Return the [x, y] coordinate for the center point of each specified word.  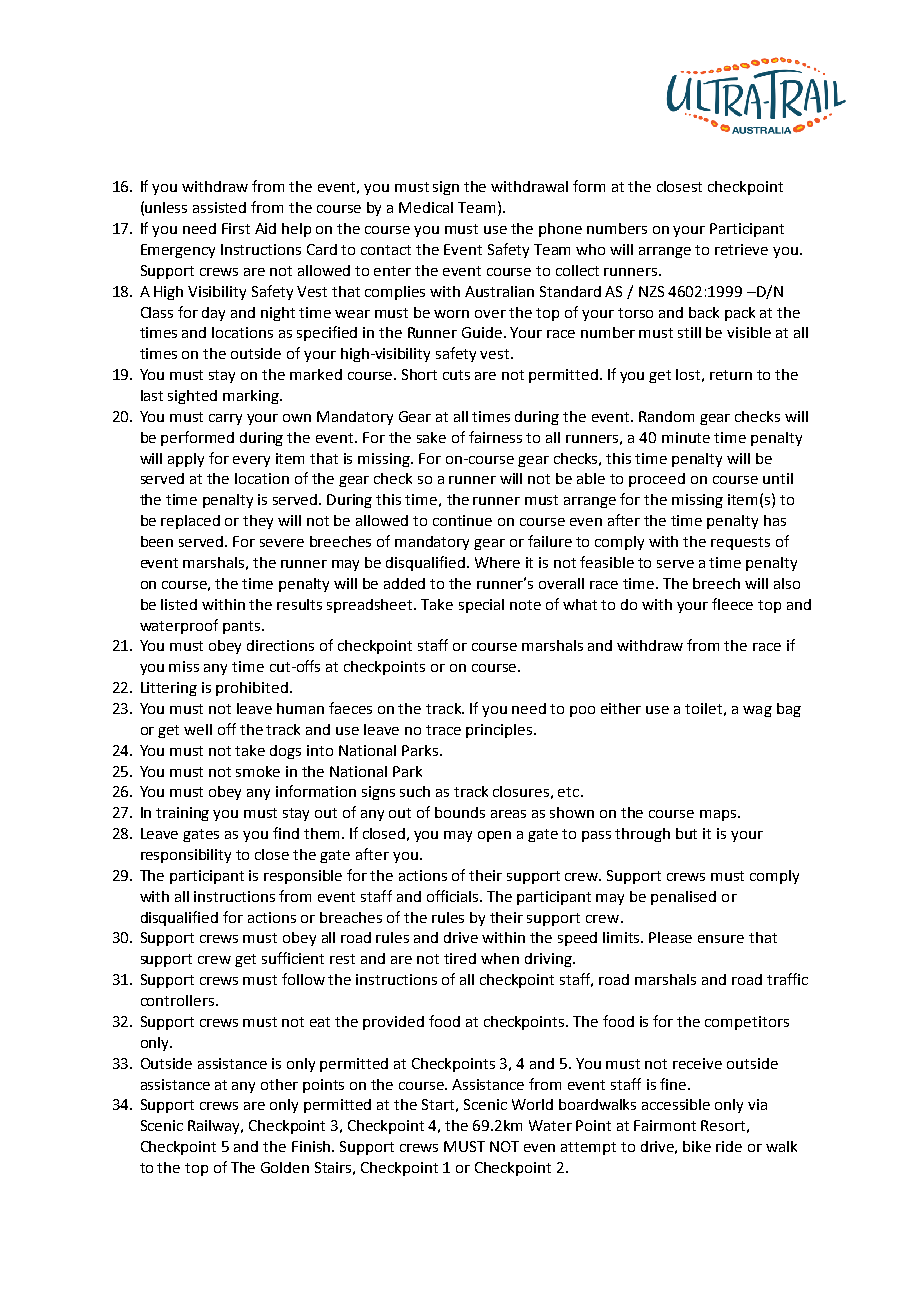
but [686, 833]
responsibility [186, 856]
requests [740, 543]
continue [462, 520]
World [532, 1104]
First [236, 228]
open [494, 836]
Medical [426, 207]
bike [697, 1146]
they [258, 522]
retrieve [741, 249]
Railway [215, 1127]
